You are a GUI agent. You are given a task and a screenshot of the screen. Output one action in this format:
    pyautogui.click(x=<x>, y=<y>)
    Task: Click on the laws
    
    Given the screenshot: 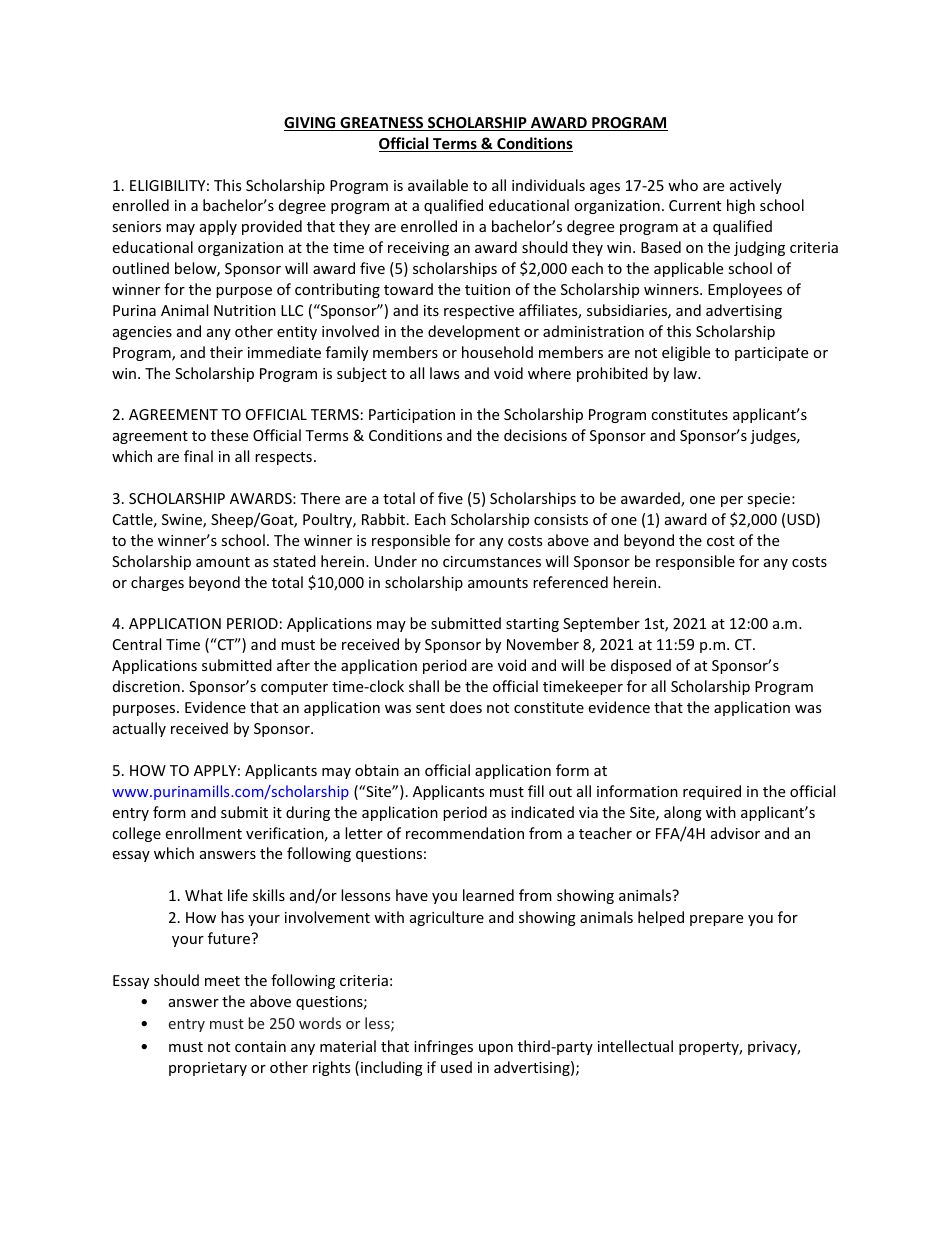 What is the action you would take?
    pyautogui.click(x=444, y=373)
